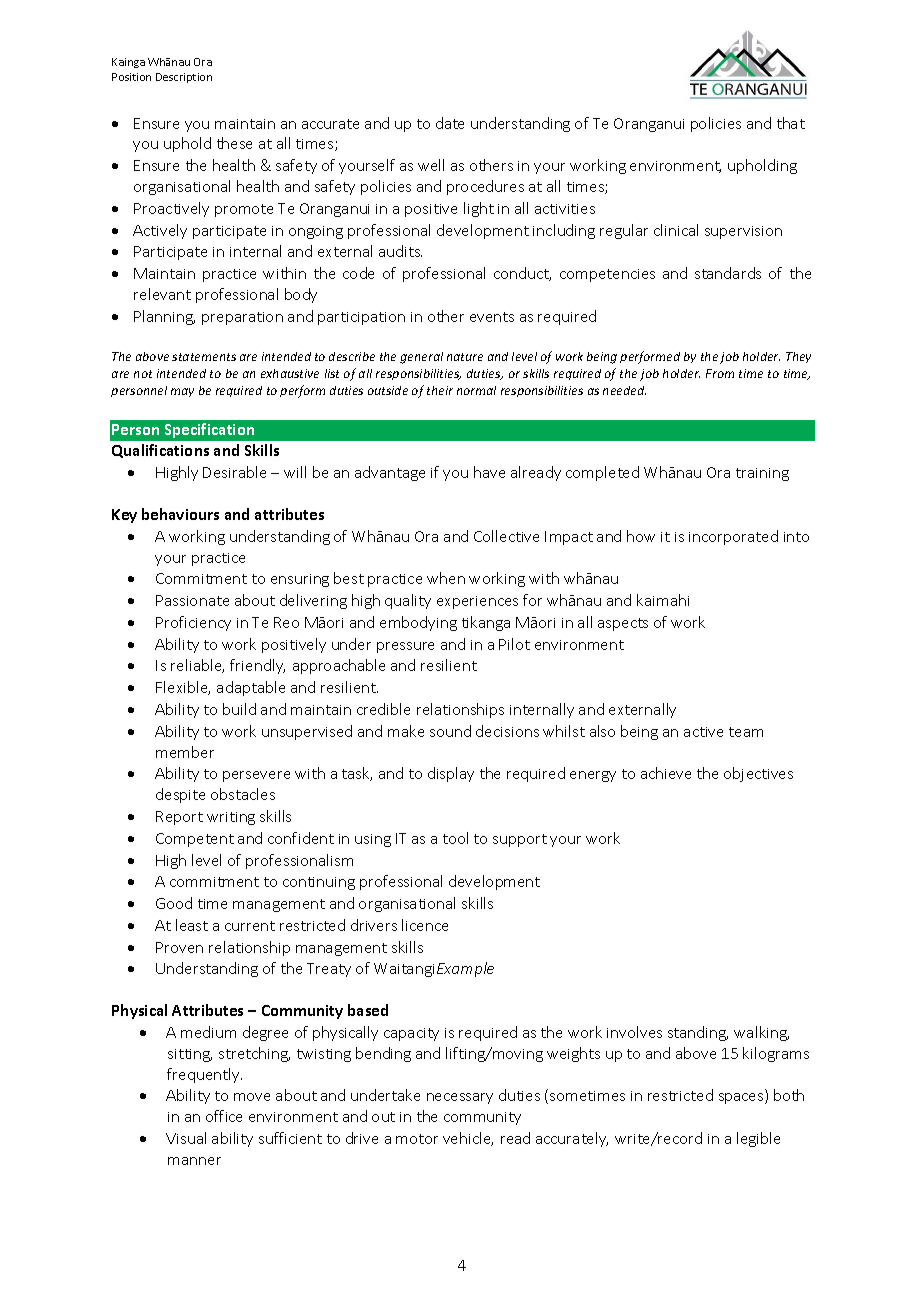 The width and height of the screenshot is (924, 1308). I want to click on Visual, so click(186, 1138).
